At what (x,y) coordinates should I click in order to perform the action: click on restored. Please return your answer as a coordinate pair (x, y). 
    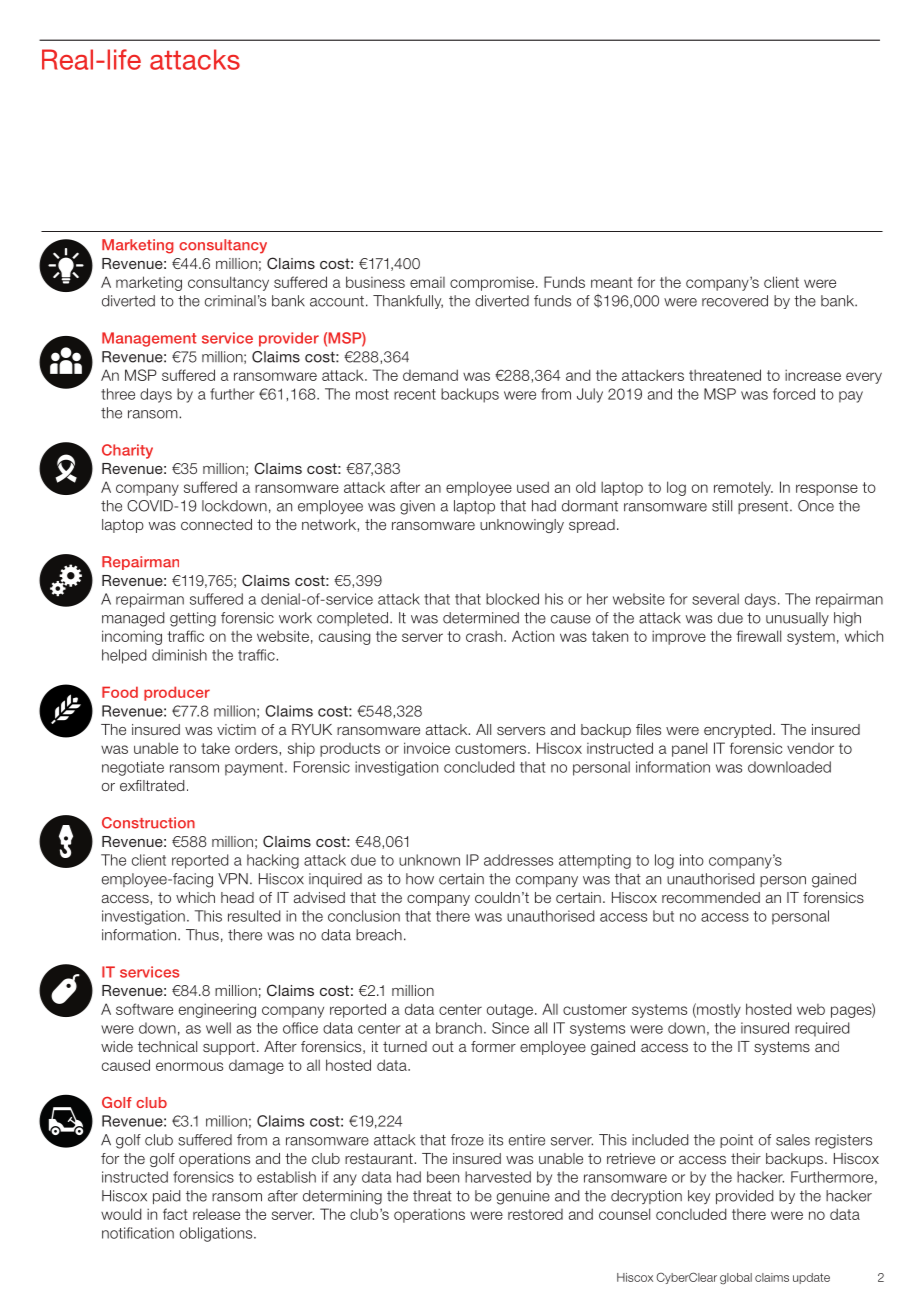
    Looking at the image, I should click on (535, 1214).
